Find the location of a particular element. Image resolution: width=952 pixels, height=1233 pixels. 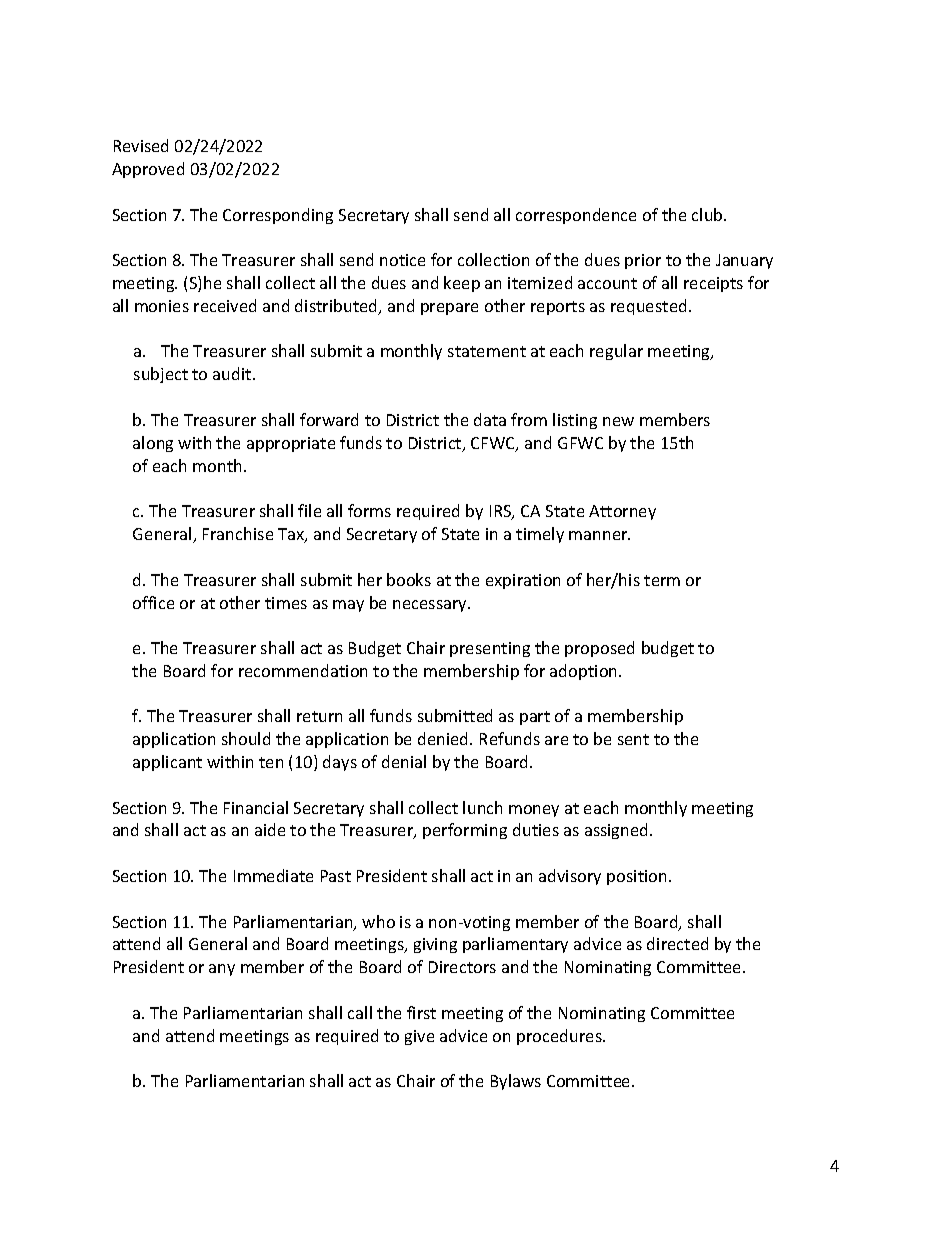

term is located at coordinates (662, 580).
